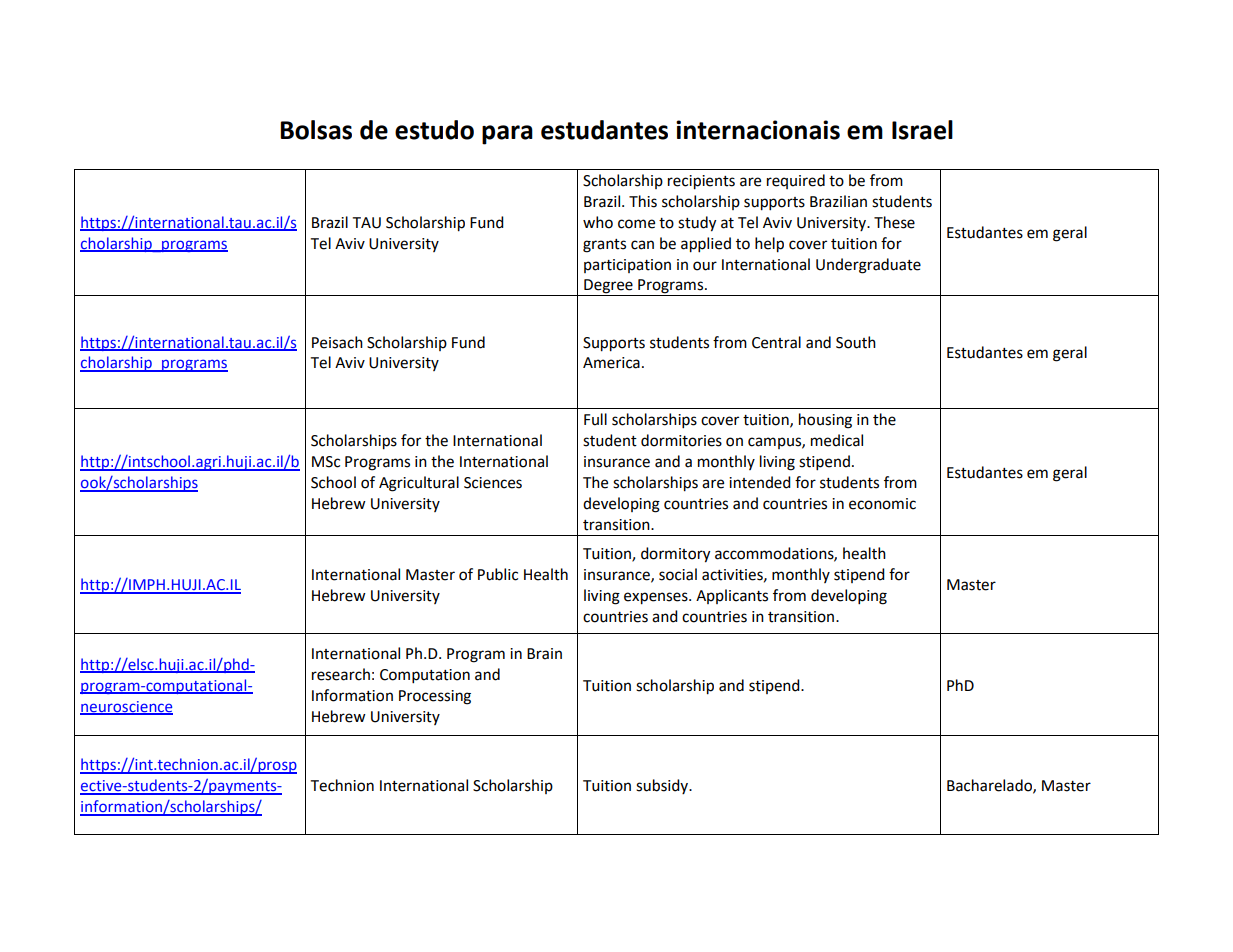 This page has width=1233, height=952. What do you see at coordinates (507, 135) in the page?
I see `para` at bounding box center [507, 135].
